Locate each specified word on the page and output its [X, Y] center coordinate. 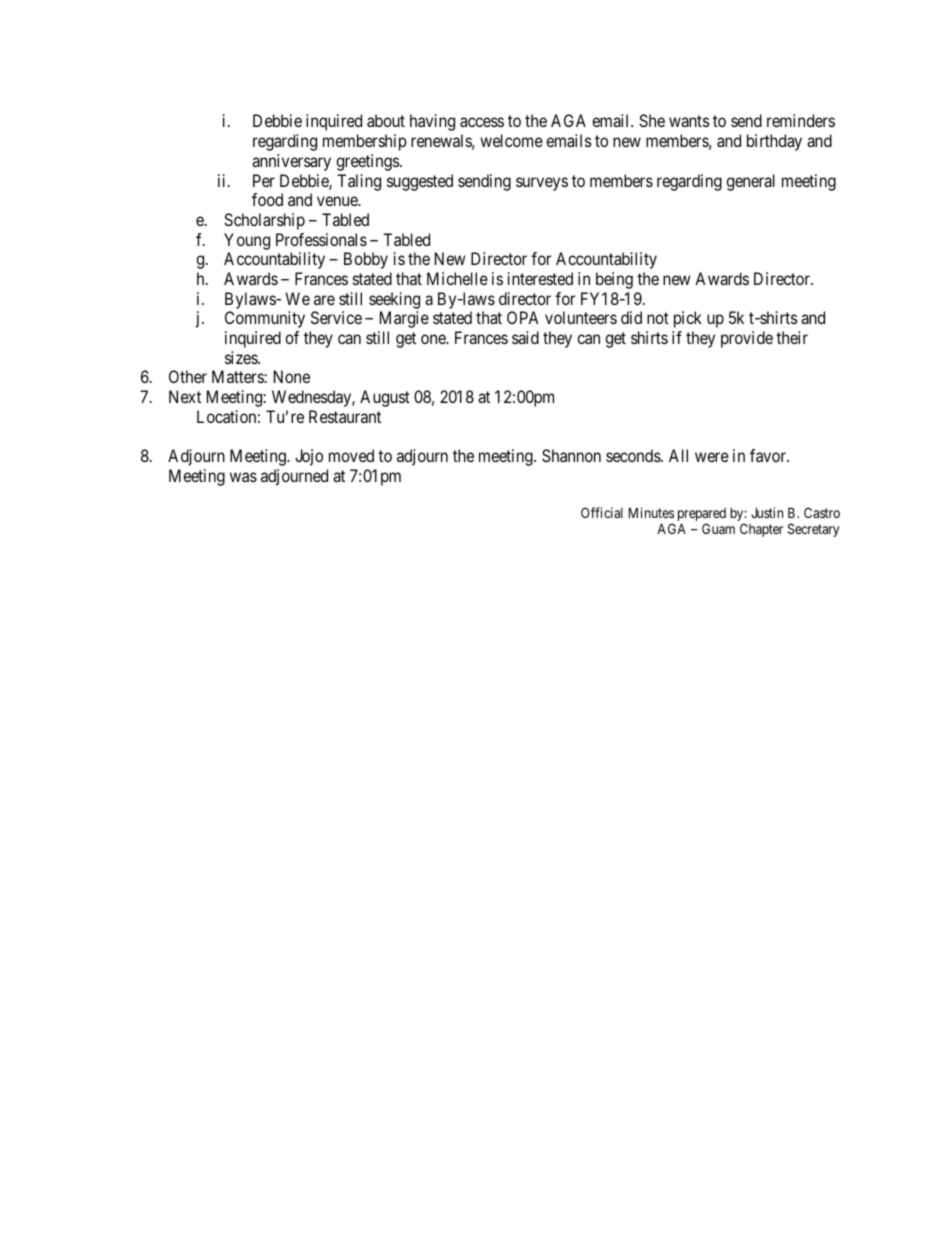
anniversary [291, 162]
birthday [774, 142]
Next [185, 396]
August [385, 398]
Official [602, 512]
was [243, 477]
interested [540, 278]
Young [247, 241]
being [614, 280]
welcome [511, 140]
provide [747, 339]
